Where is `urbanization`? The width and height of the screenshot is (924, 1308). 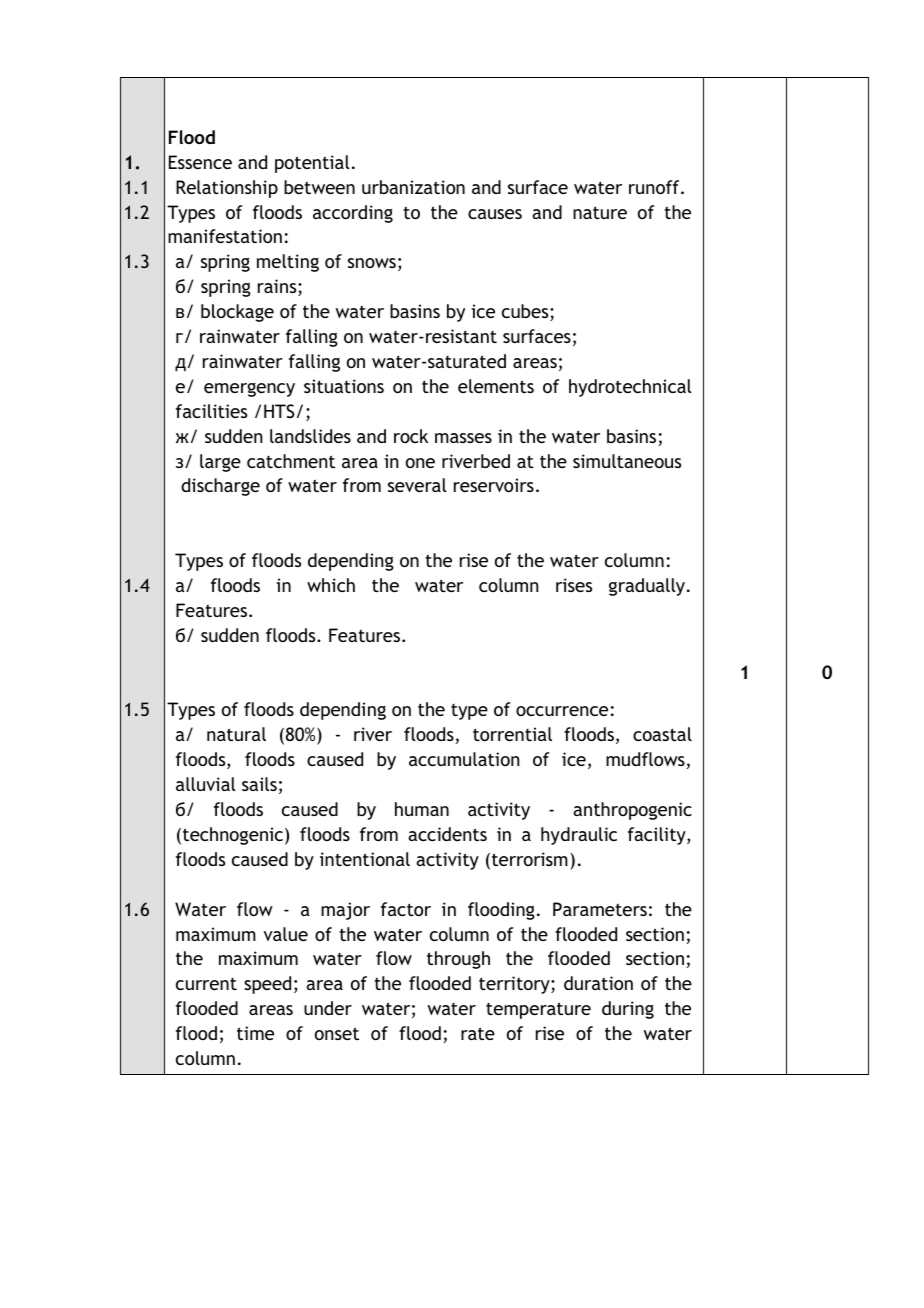
urbanization is located at coordinates (413, 187).
